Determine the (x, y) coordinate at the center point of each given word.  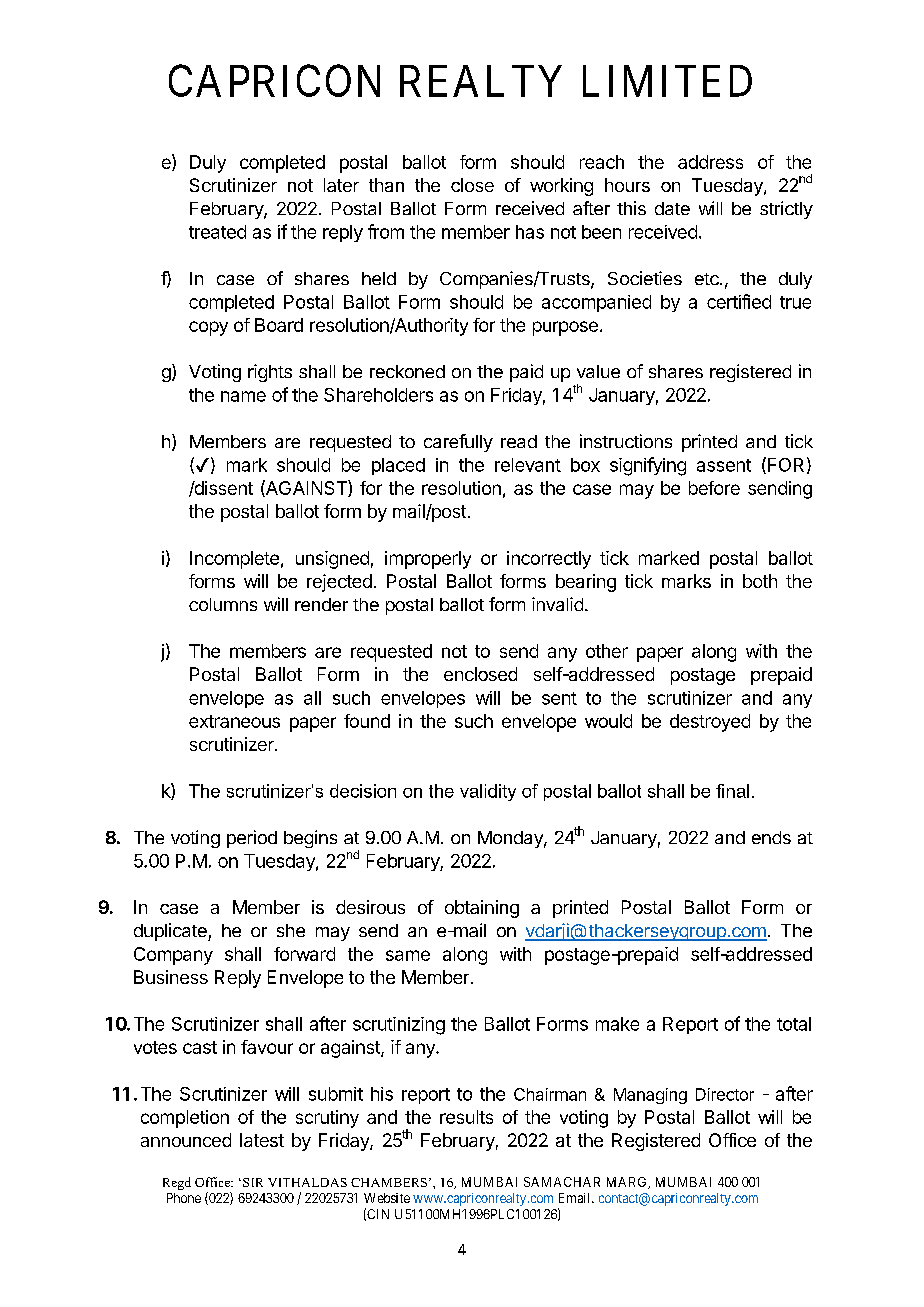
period (252, 839)
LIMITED (667, 81)
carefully (458, 443)
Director (725, 1094)
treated (217, 232)
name (243, 396)
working (561, 187)
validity (488, 792)
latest (262, 1140)
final (732, 791)
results (466, 1117)
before (714, 488)
